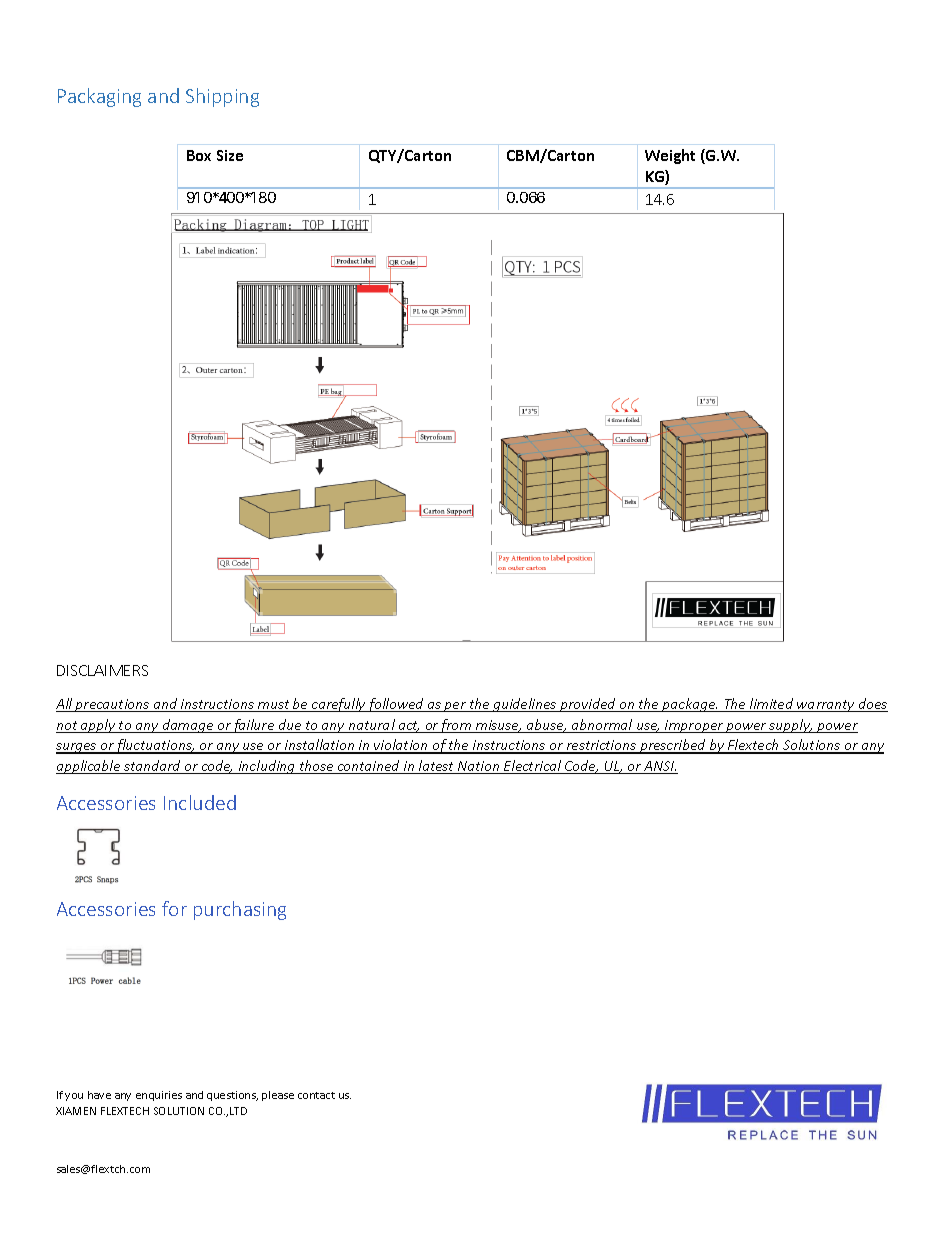 This screenshot has width=952, height=1233. I want to click on limited, so click(772, 705).
